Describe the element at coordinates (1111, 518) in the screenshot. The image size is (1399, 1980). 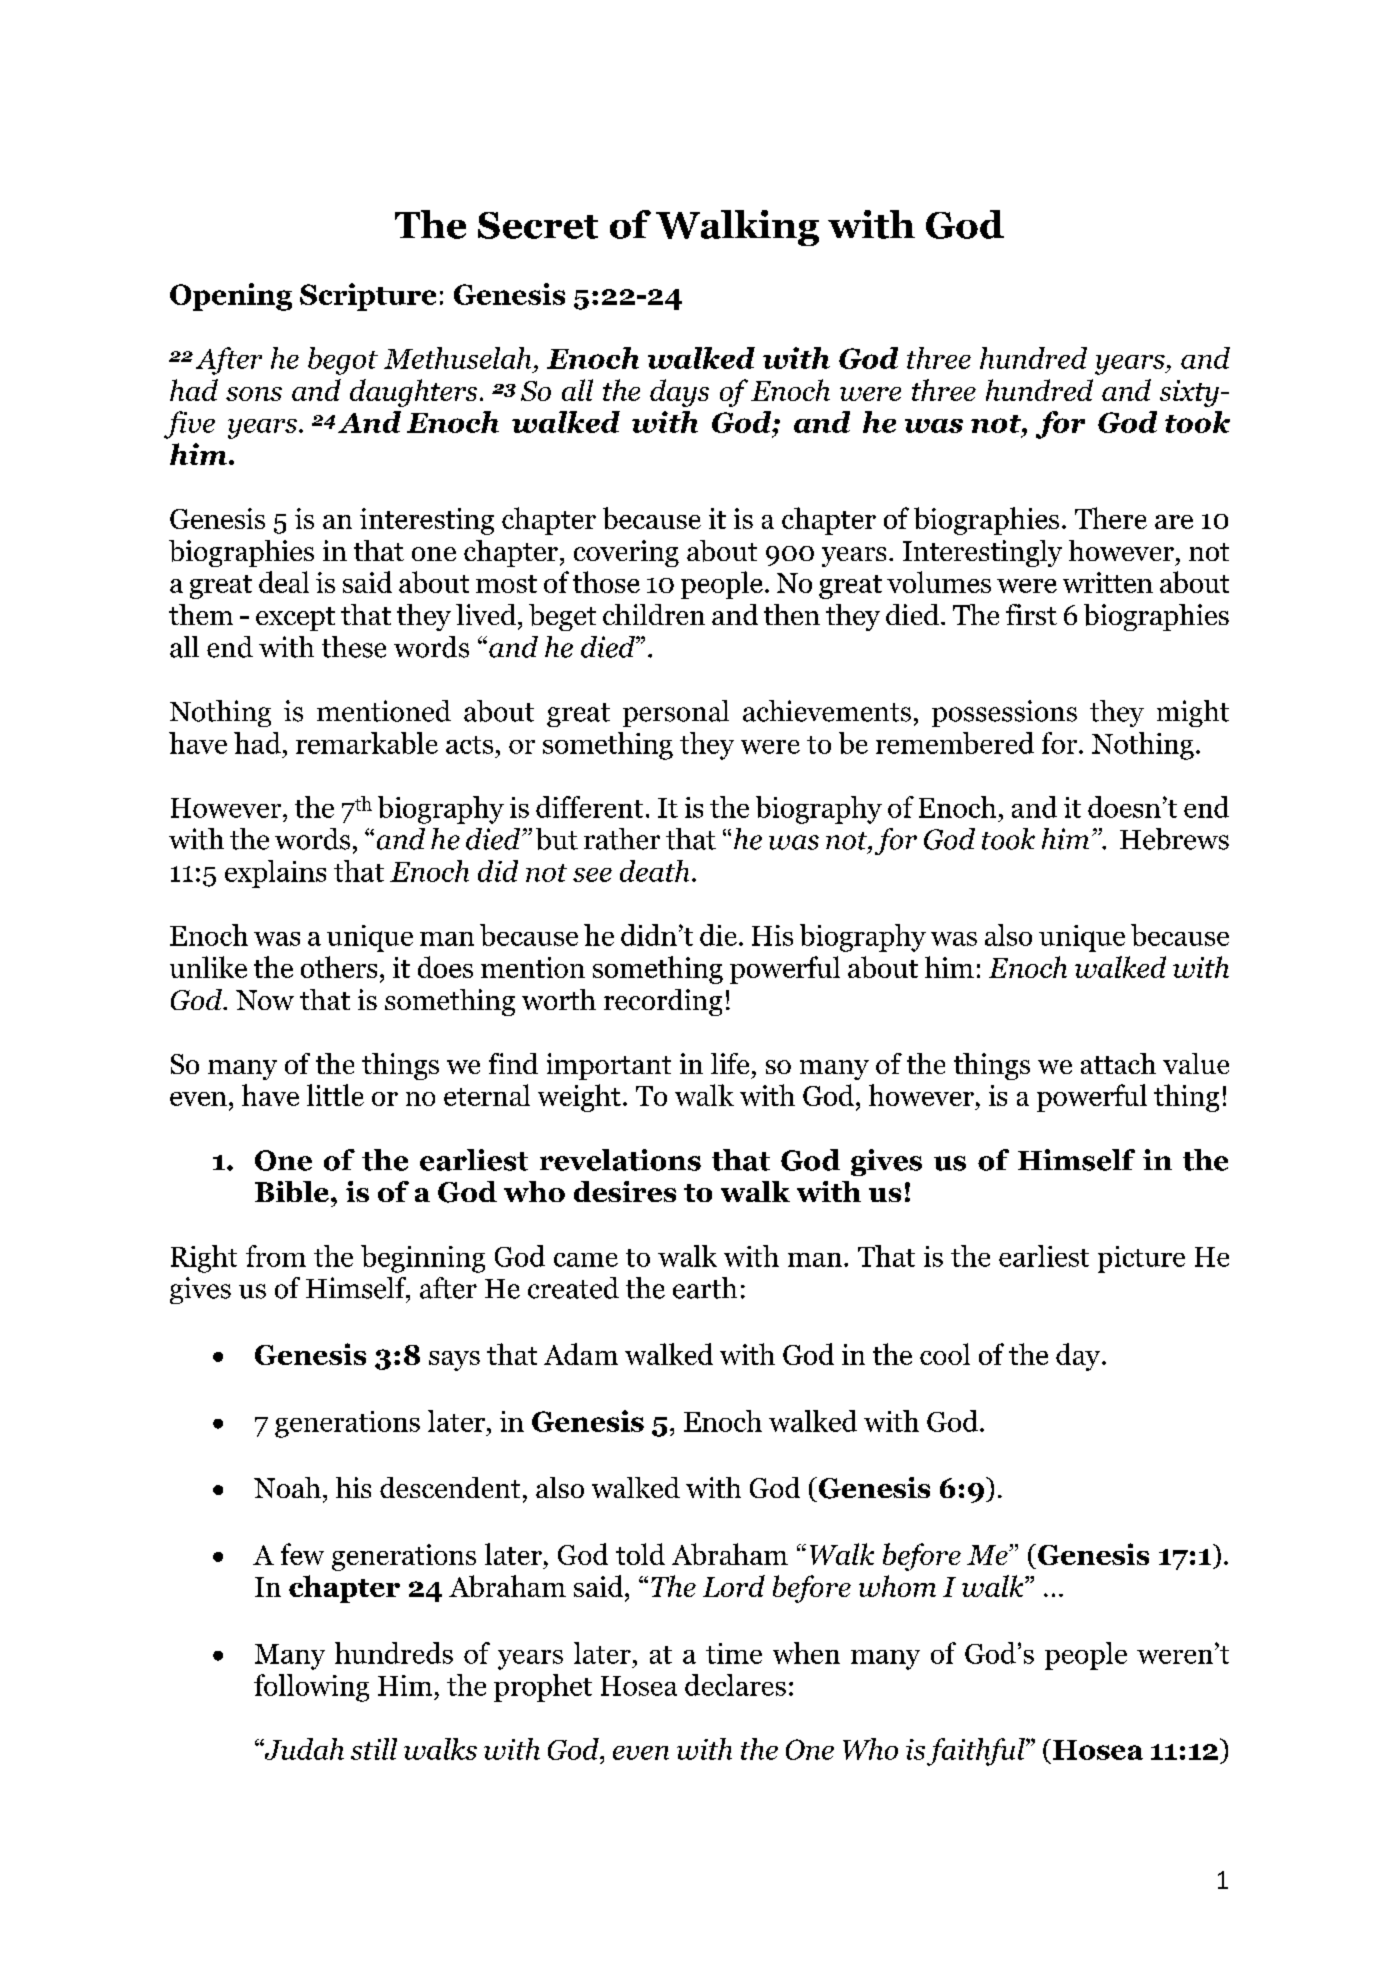
I see `There` at that location.
